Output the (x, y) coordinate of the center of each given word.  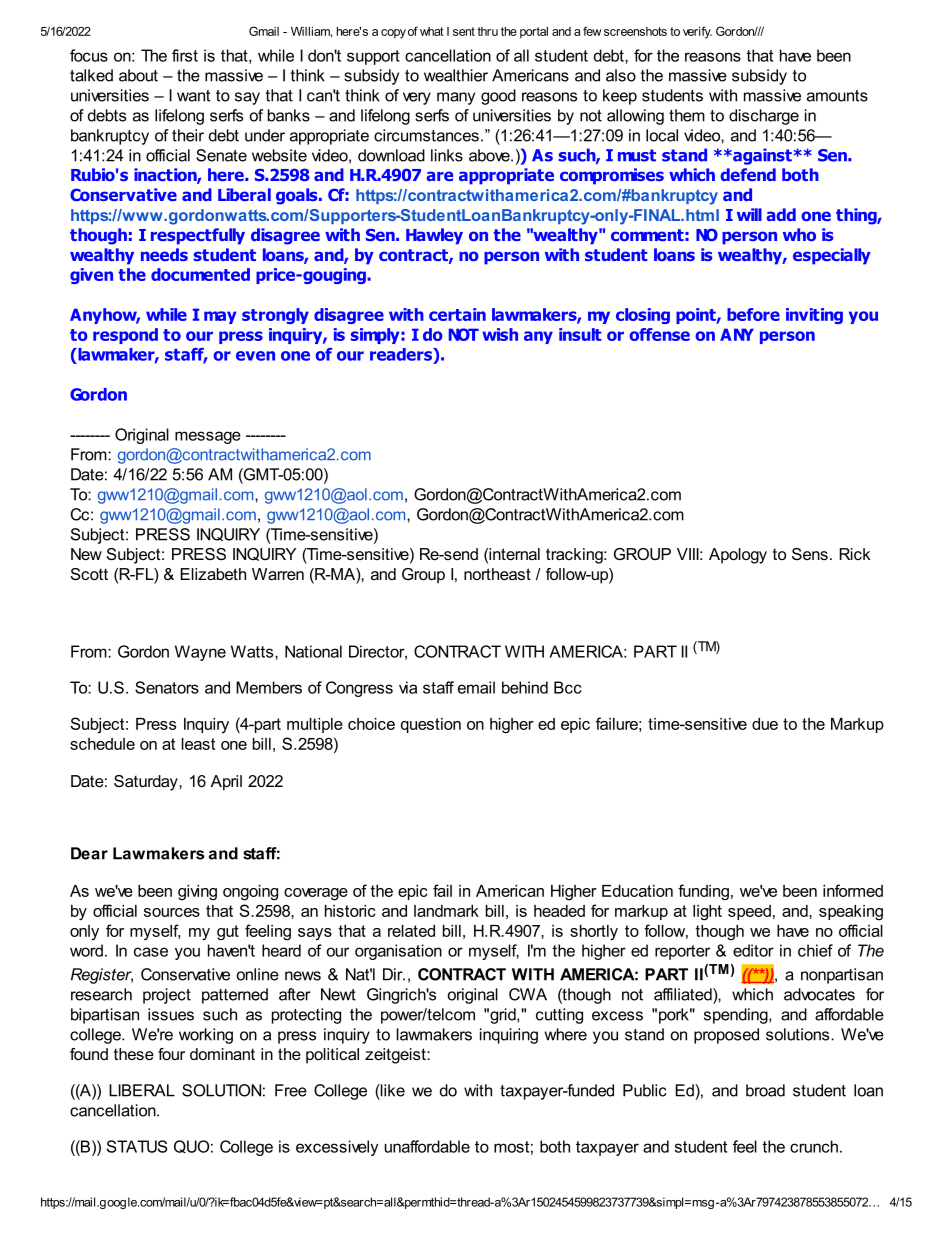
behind (525, 687)
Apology (738, 556)
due (765, 724)
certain (457, 314)
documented (200, 274)
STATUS (137, 1146)
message (208, 437)
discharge (764, 117)
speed (749, 912)
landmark (446, 911)
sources (172, 912)
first (185, 55)
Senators (167, 687)
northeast (497, 574)
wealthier (456, 75)
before (753, 314)
